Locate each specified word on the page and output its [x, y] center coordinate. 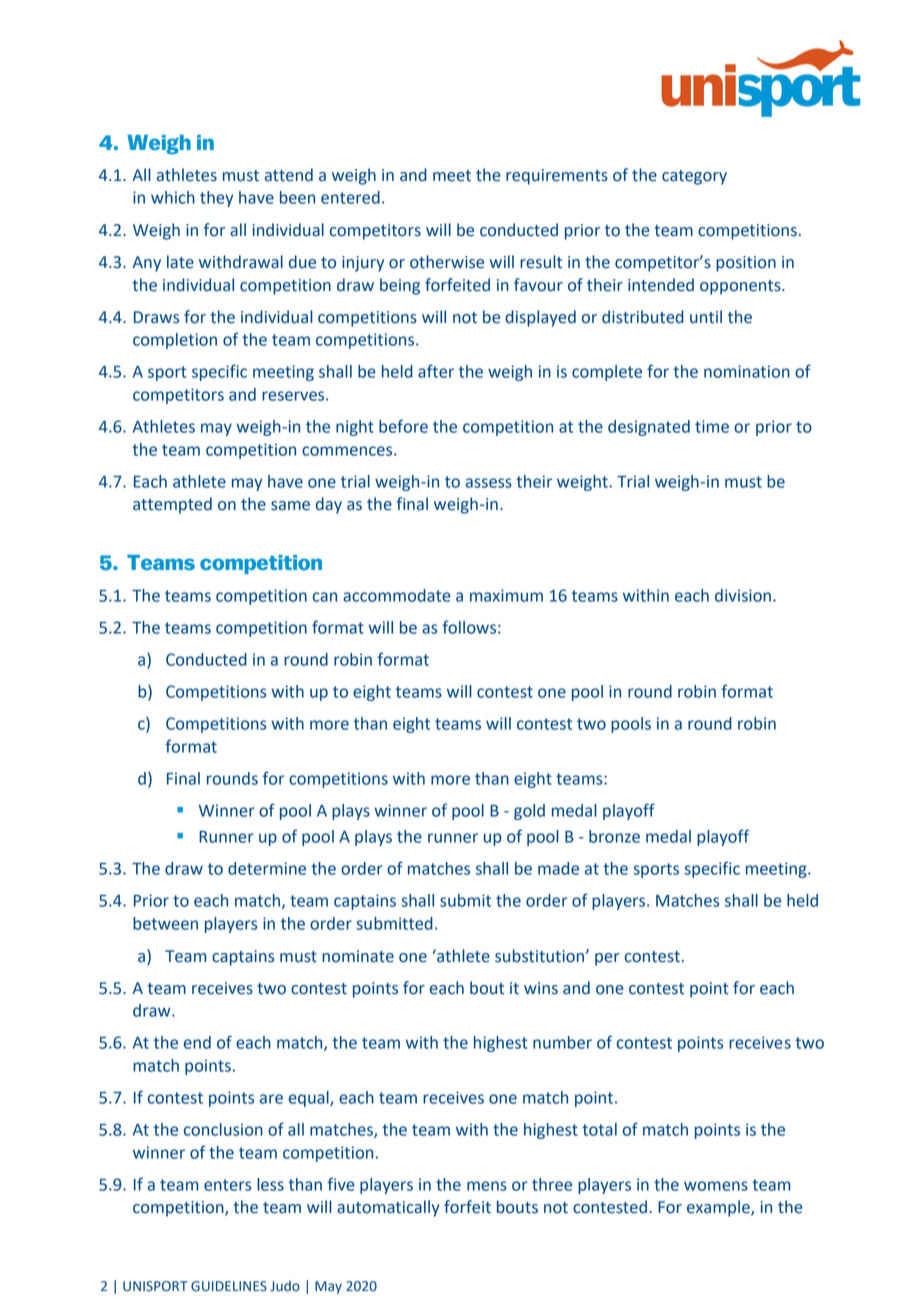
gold [529, 812]
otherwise [447, 262]
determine [267, 868]
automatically [388, 1208]
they [216, 199]
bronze [614, 836]
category [694, 177]
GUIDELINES [229, 1286]
